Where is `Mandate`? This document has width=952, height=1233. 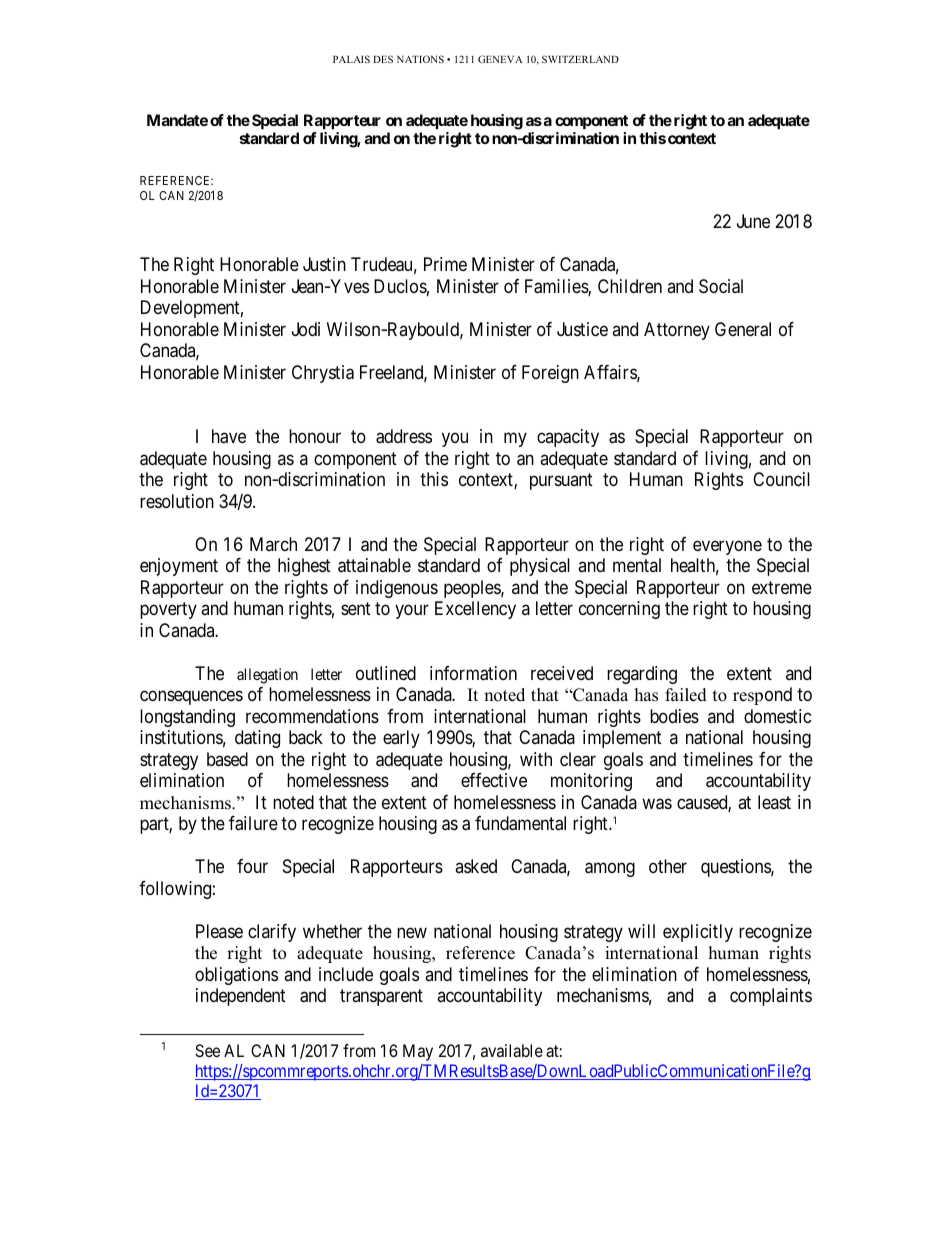 Mandate is located at coordinates (177, 120).
